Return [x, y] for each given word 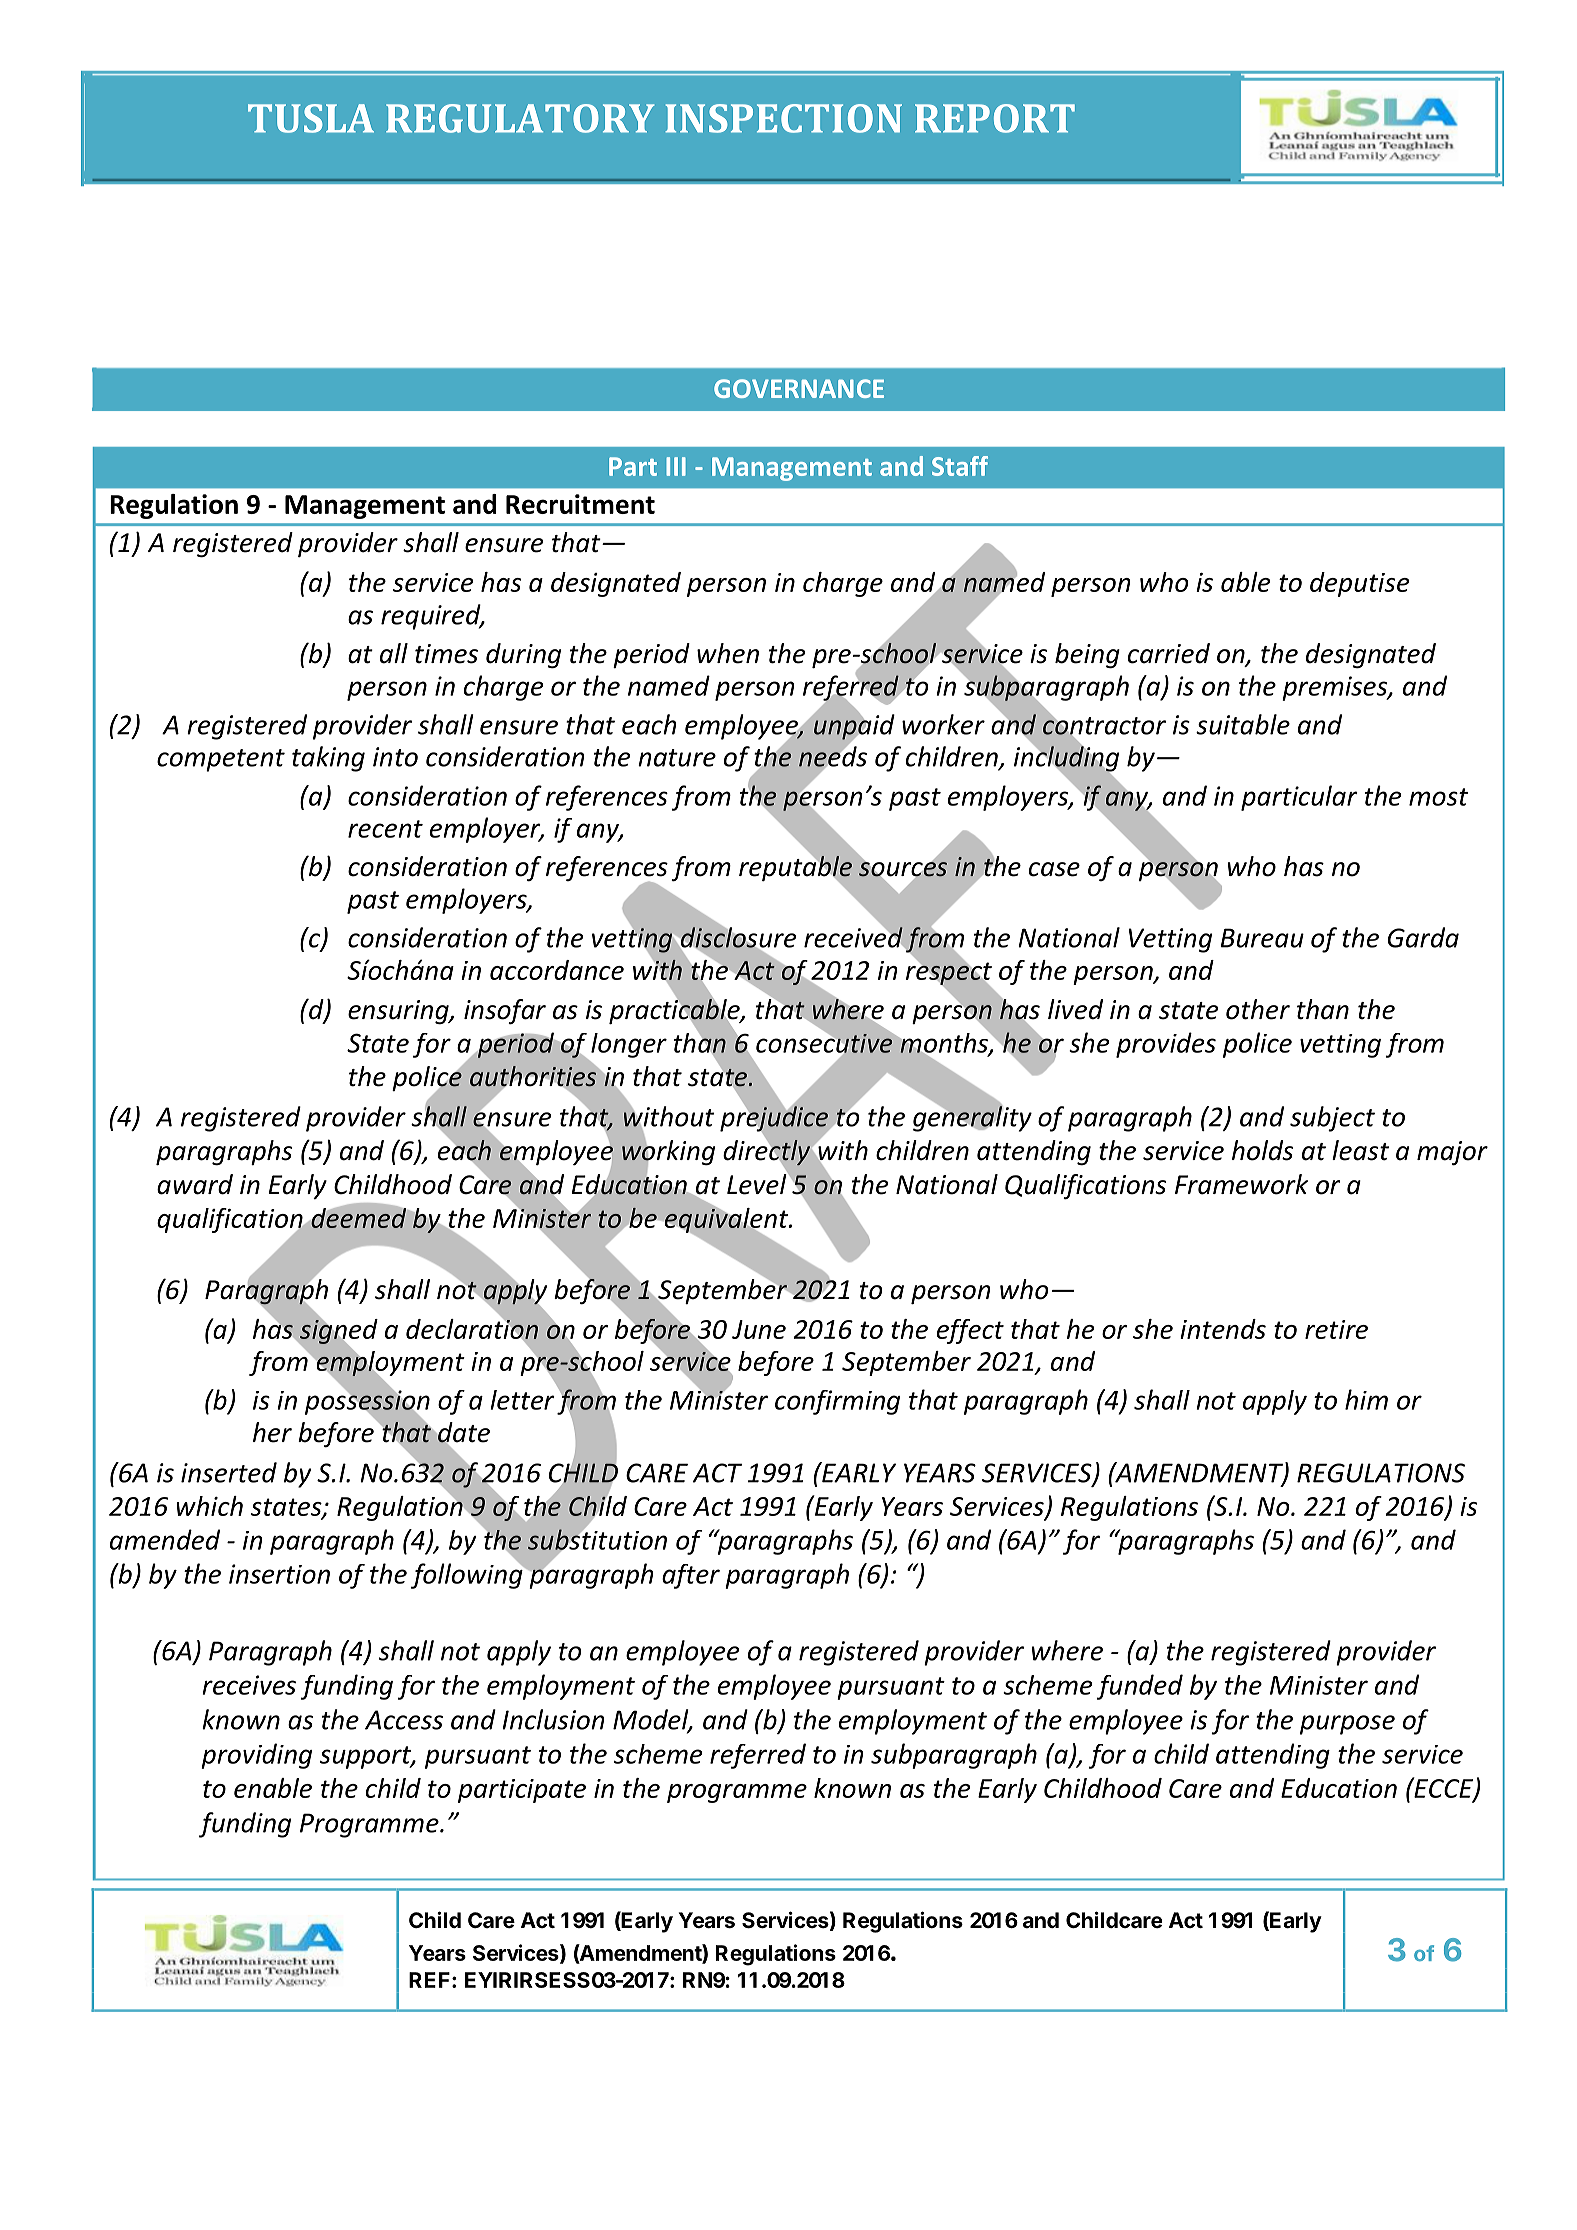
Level [758, 1183]
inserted [229, 1472]
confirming [837, 1402]
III [676, 466]
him [1366, 1399]
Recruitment [580, 504]
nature [677, 758]
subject [1332, 1119]
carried [1169, 653]
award [195, 1184]
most [1438, 797]
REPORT [995, 118]
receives [249, 1685]
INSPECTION [783, 118]
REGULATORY [520, 118]
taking [328, 759]
